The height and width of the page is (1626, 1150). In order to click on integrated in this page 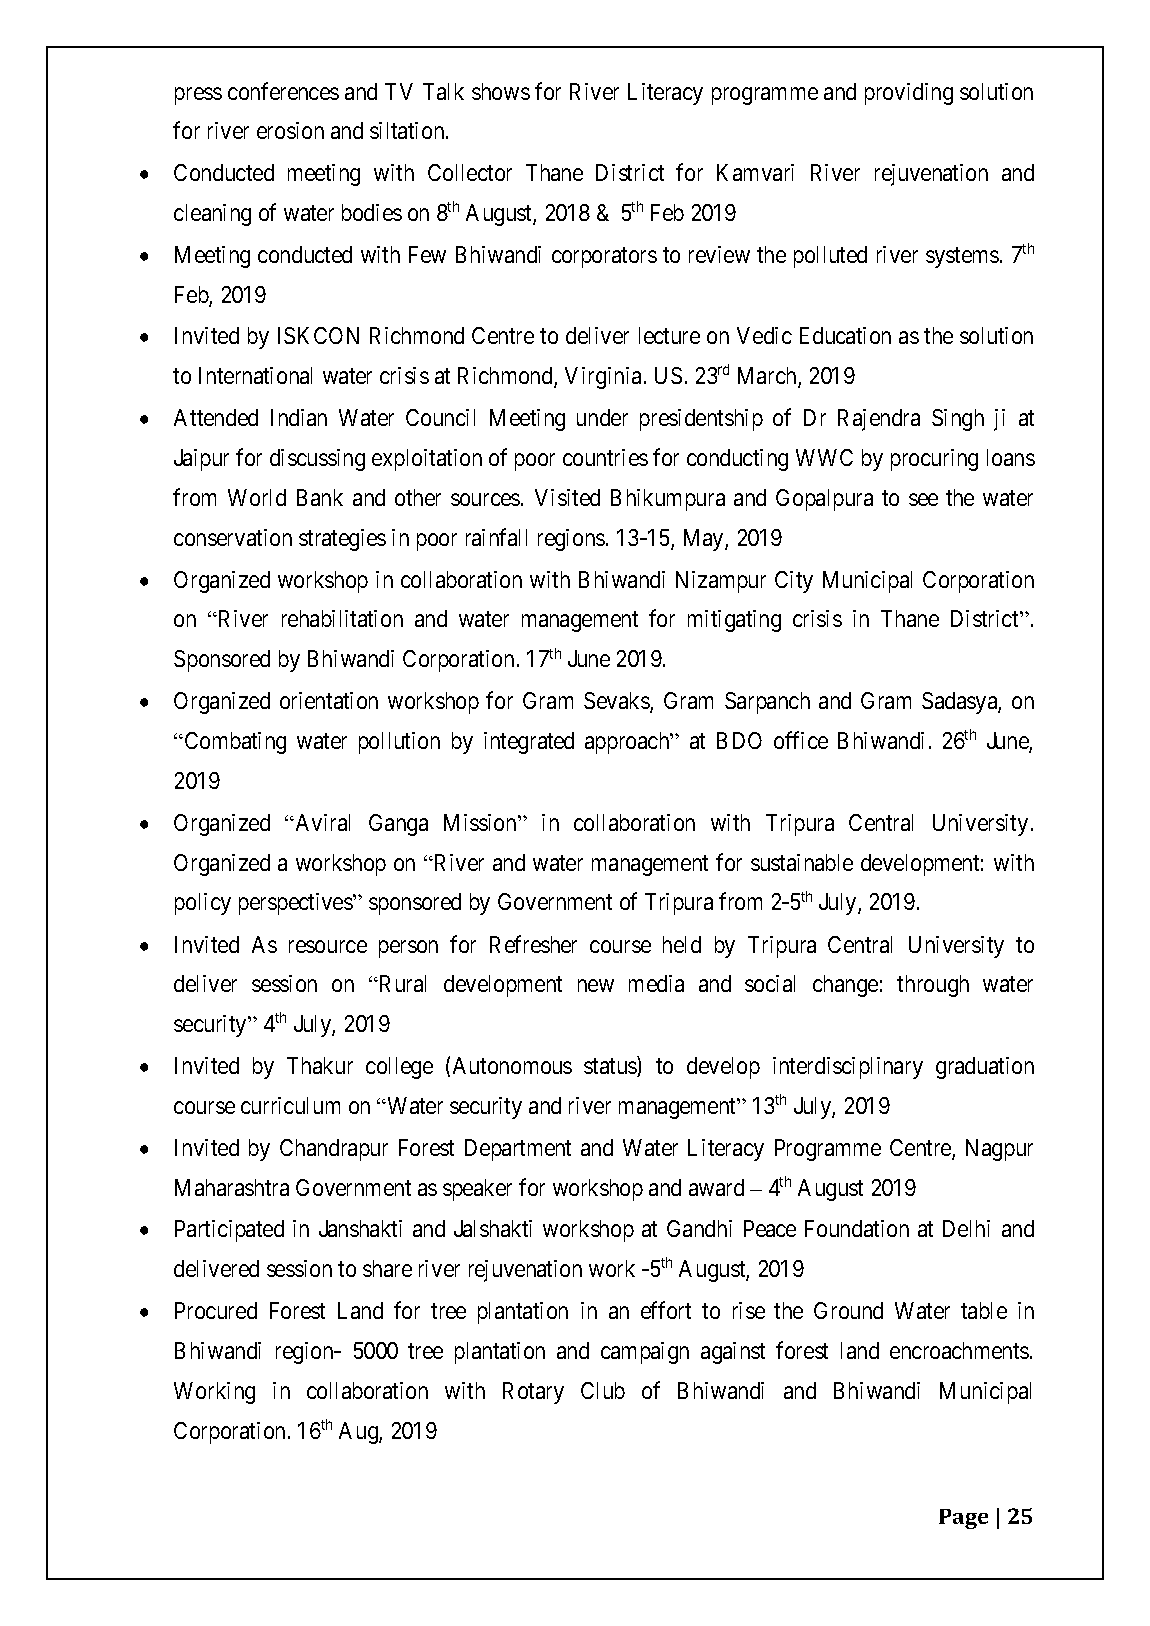, I will do `click(529, 743)`.
